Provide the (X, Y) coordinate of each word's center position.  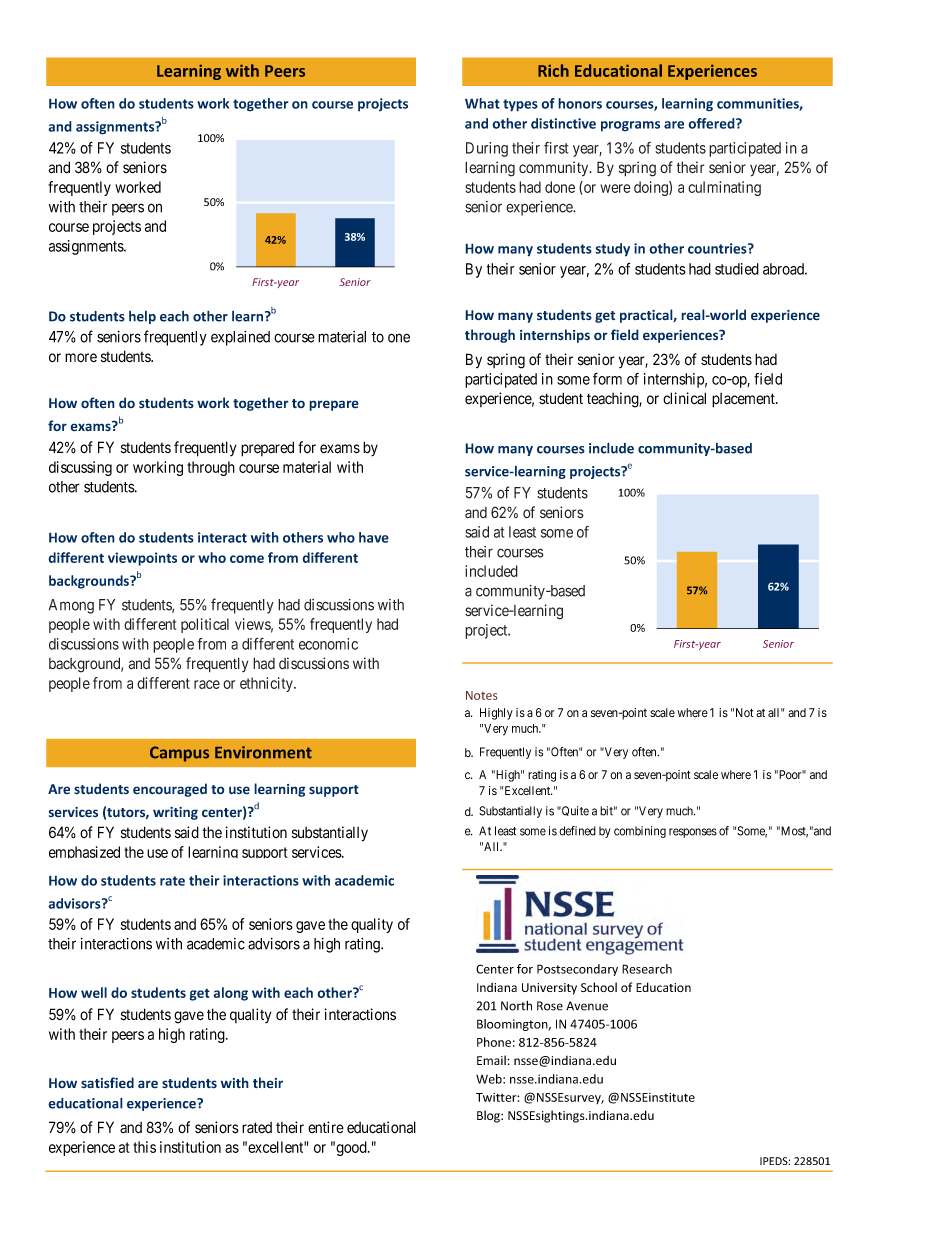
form (607, 378)
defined (577, 831)
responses (693, 833)
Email (492, 1060)
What (482, 103)
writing (175, 813)
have (374, 537)
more (81, 358)
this (144, 1147)
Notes (482, 695)
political (205, 625)
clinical (684, 398)
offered (712, 123)
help (142, 317)
